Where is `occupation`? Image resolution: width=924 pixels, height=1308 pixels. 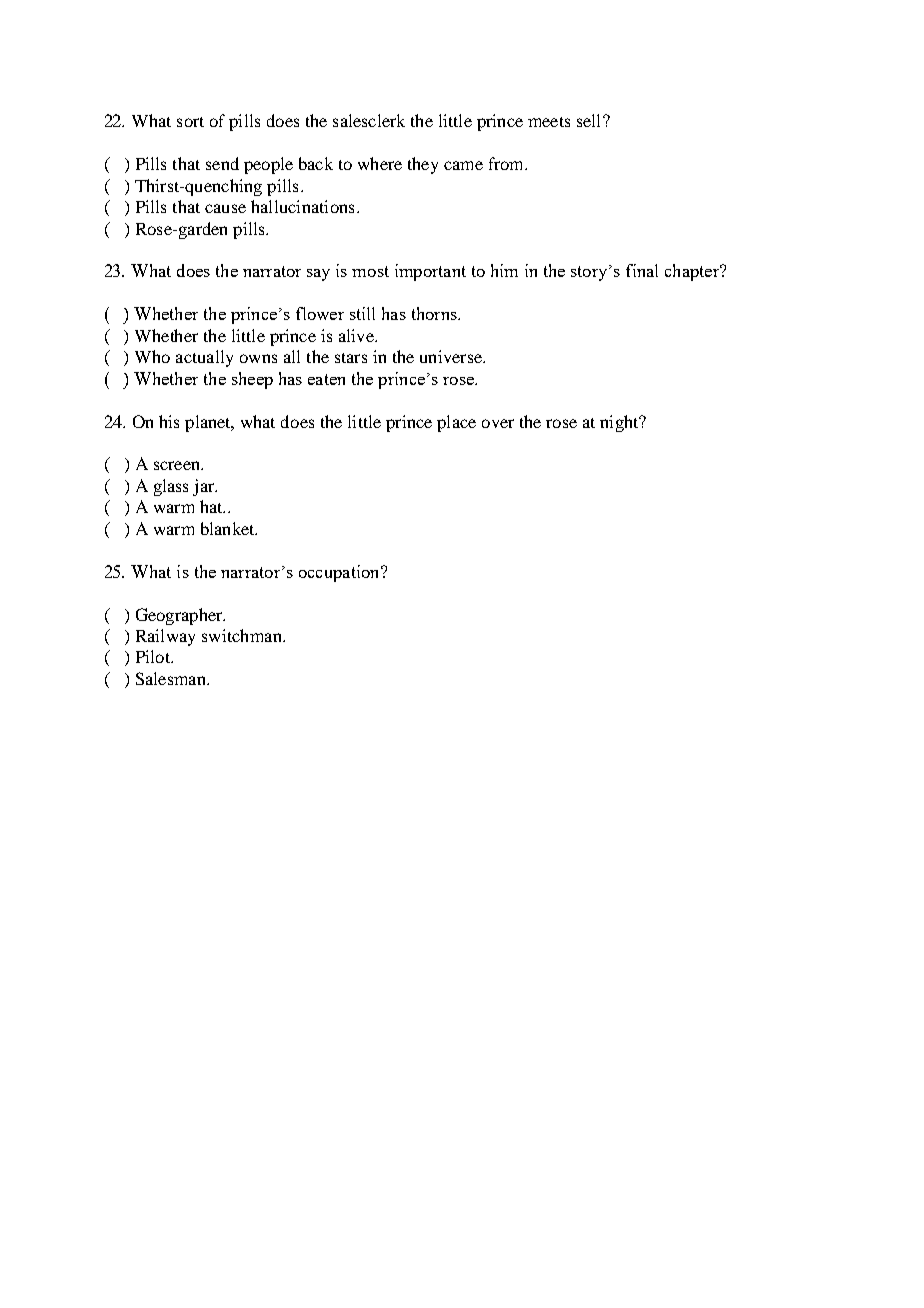
occupation is located at coordinates (340, 573).
